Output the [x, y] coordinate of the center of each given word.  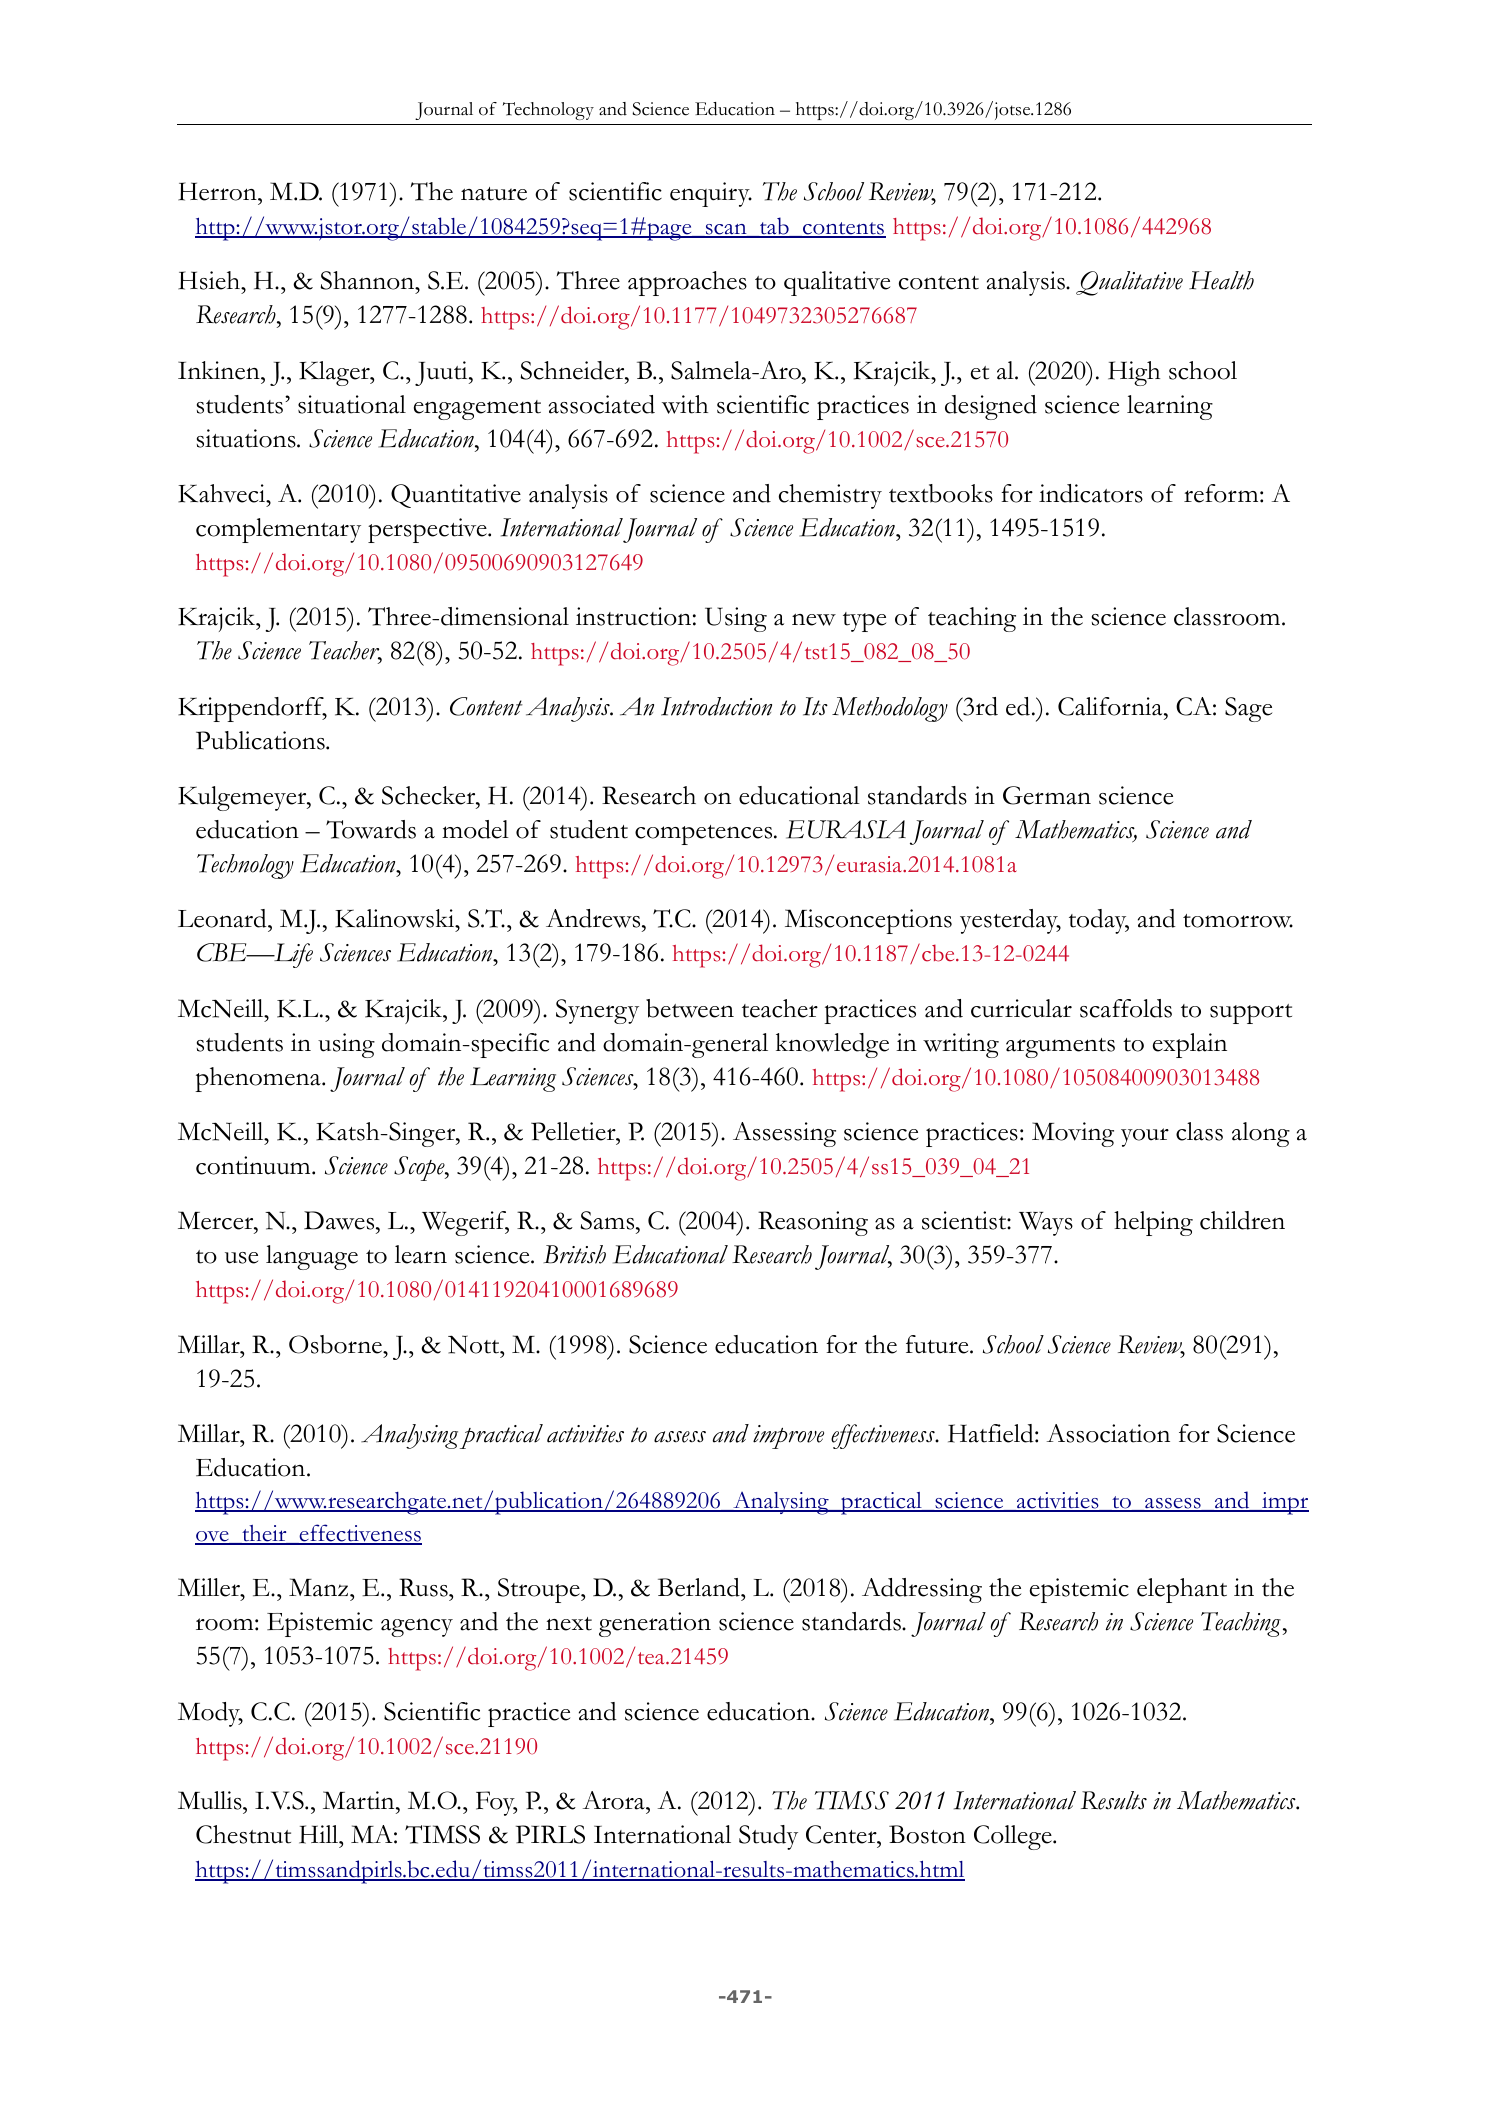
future [938, 1344]
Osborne [336, 1344]
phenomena [259, 1079]
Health [1221, 280]
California [1111, 706]
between [690, 1008]
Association [1108, 1433]
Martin [360, 1800]
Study [768, 1837]
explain [1190, 1045]
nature [494, 194]
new [814, 619]
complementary [278, 530]
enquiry [711, 194]
